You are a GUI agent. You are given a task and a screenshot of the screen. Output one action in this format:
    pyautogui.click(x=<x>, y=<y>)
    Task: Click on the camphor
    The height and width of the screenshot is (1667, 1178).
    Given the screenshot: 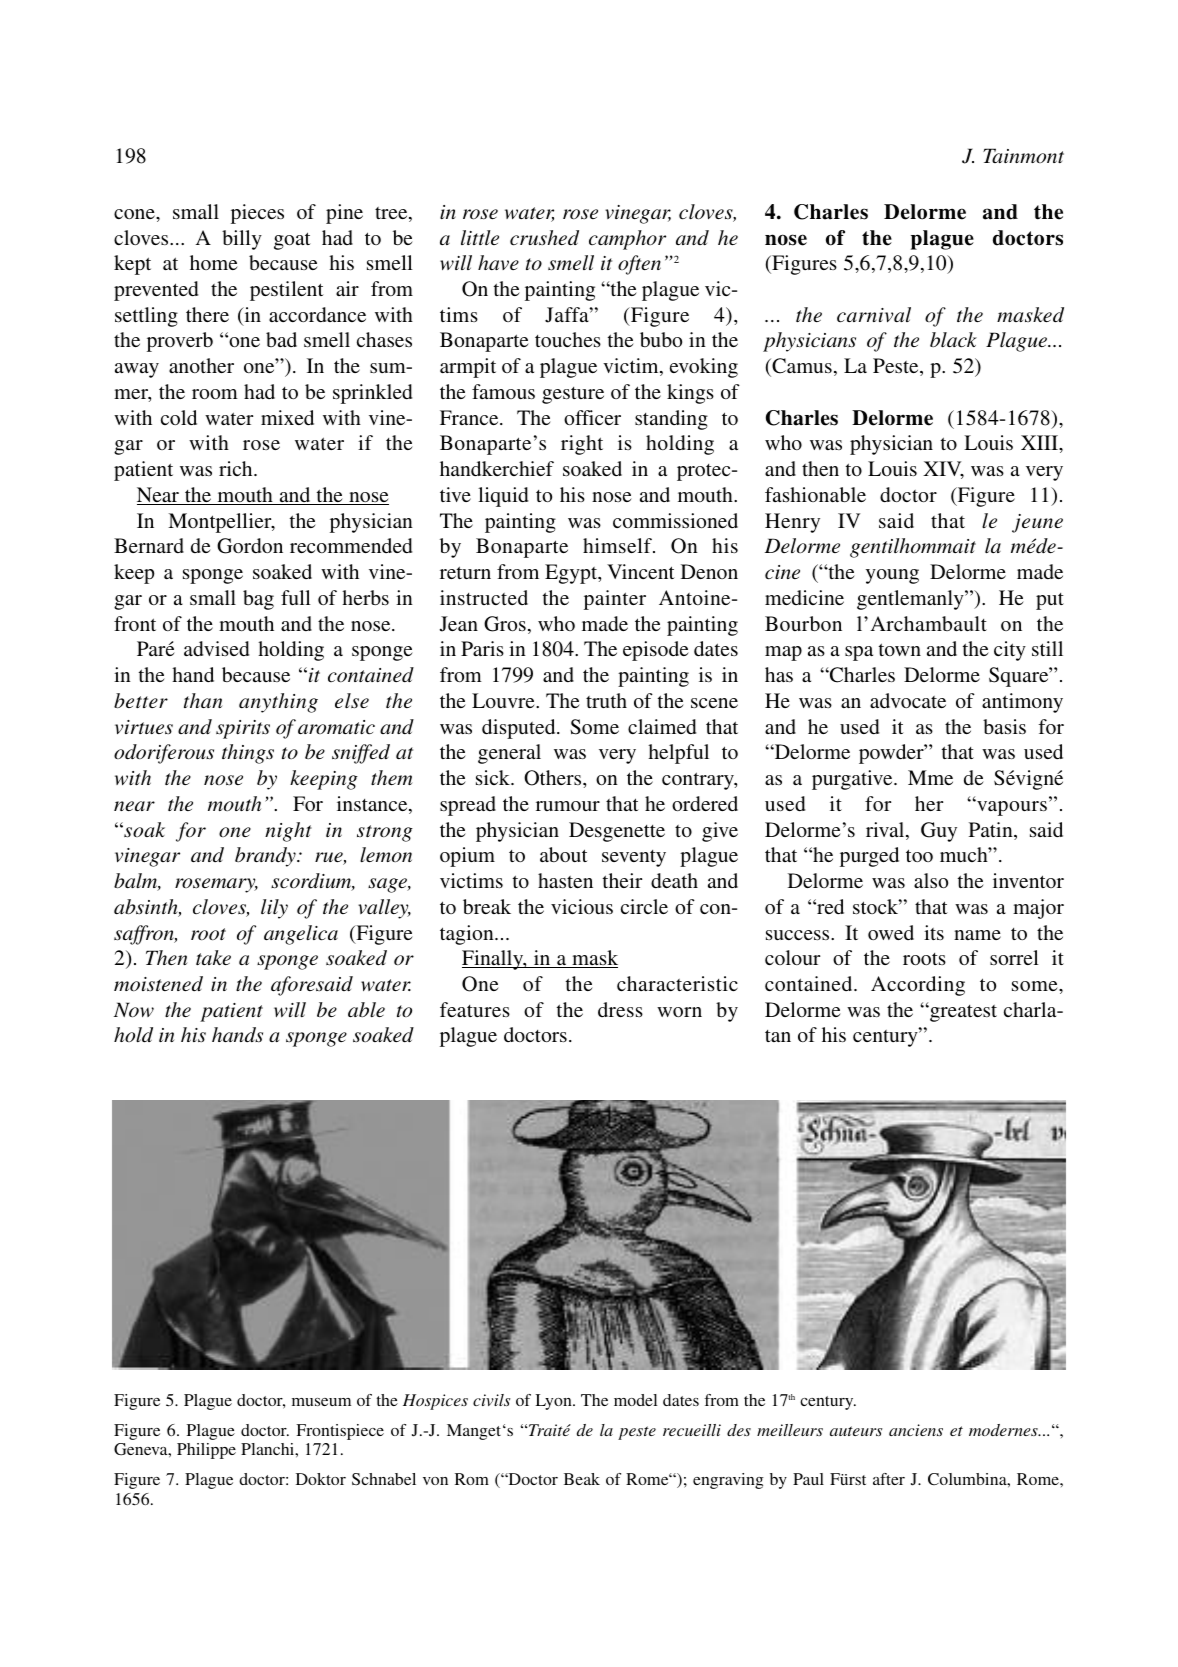 What is the action you would take?
    pyautogui.click(x=627, y=240)
